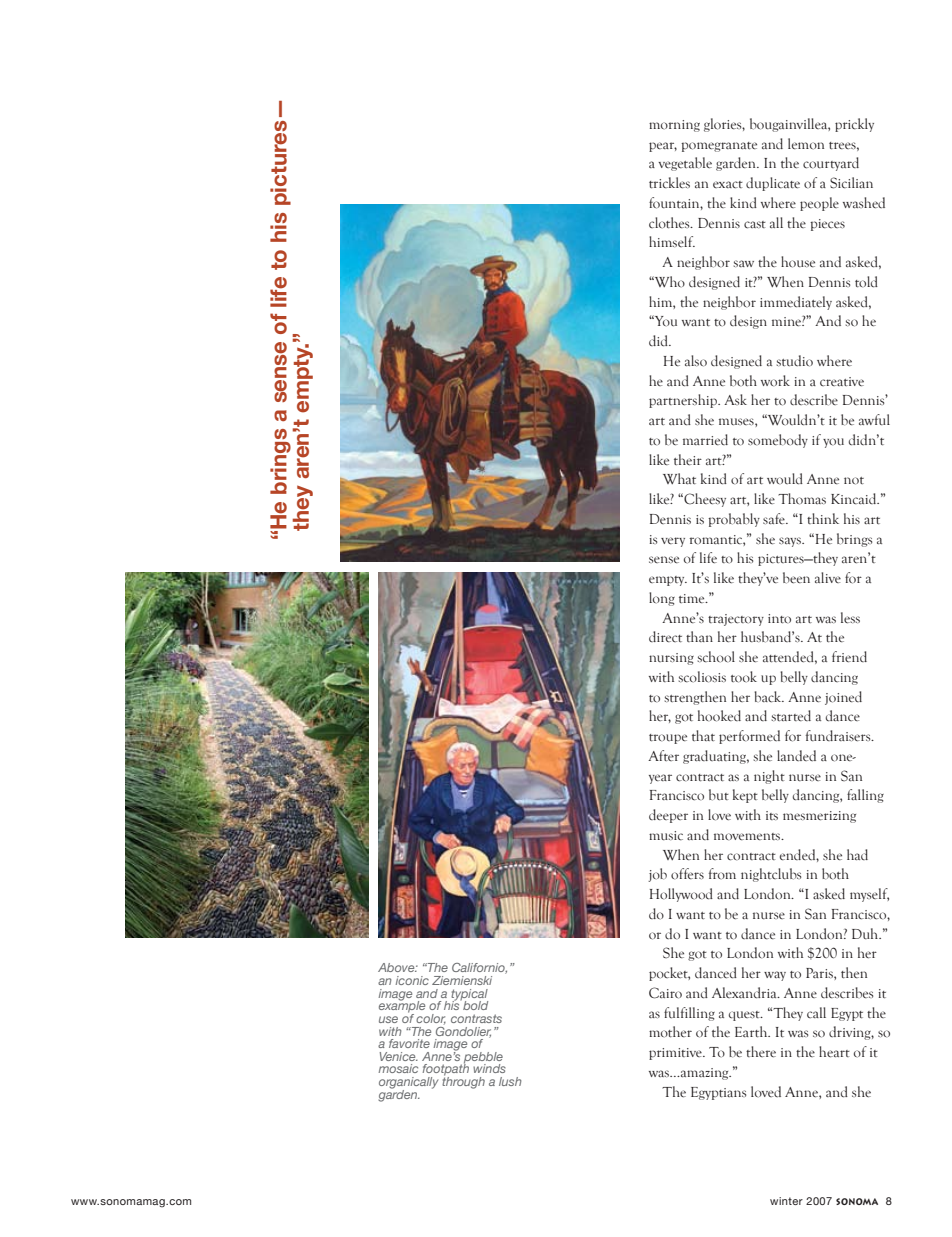  Describe the element at coordinates (657, 875) in the image. I see `job` at that location.
